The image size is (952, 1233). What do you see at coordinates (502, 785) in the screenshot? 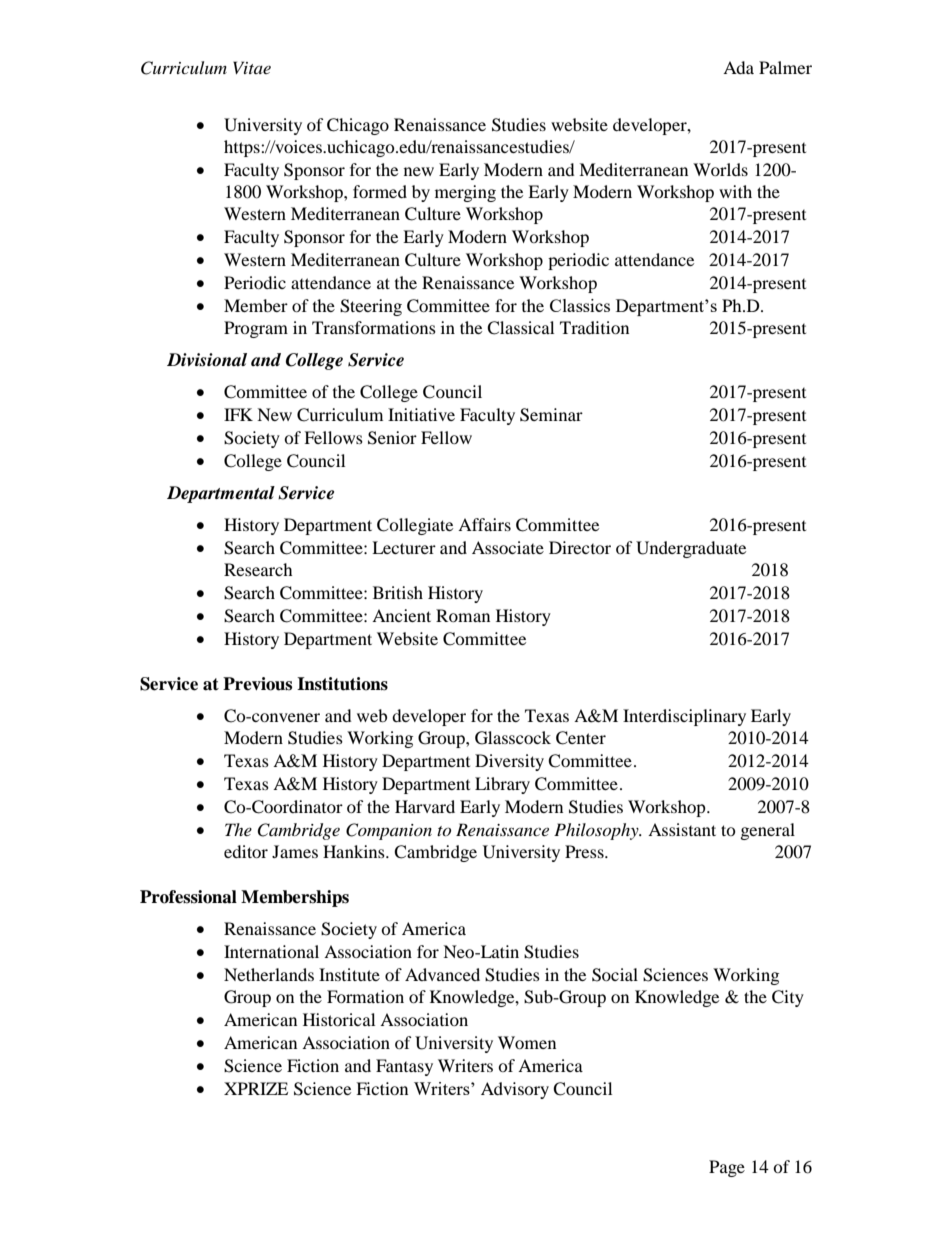
I see `Library` at bounding box center [502, 785].
